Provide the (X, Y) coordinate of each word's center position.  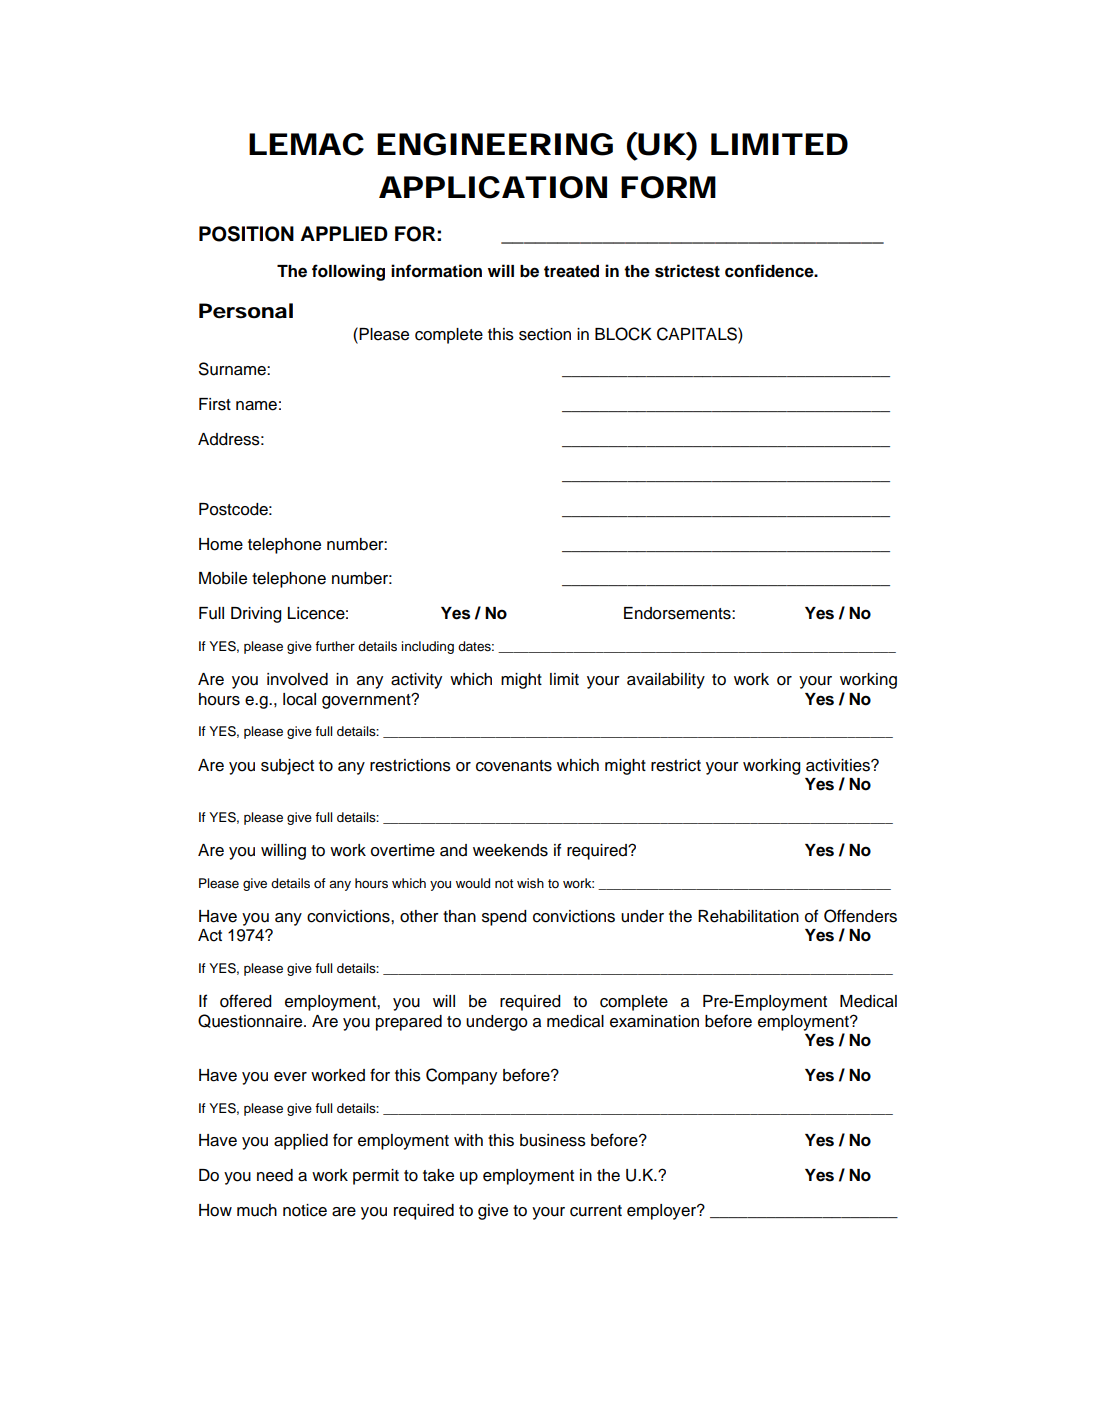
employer (663, 1212)
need (275, 1175)
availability (666, 681)
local (299, 699)
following (348, 272)
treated (571, 271)
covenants (514, 766)
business (553, 1140)
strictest (687, 271)
